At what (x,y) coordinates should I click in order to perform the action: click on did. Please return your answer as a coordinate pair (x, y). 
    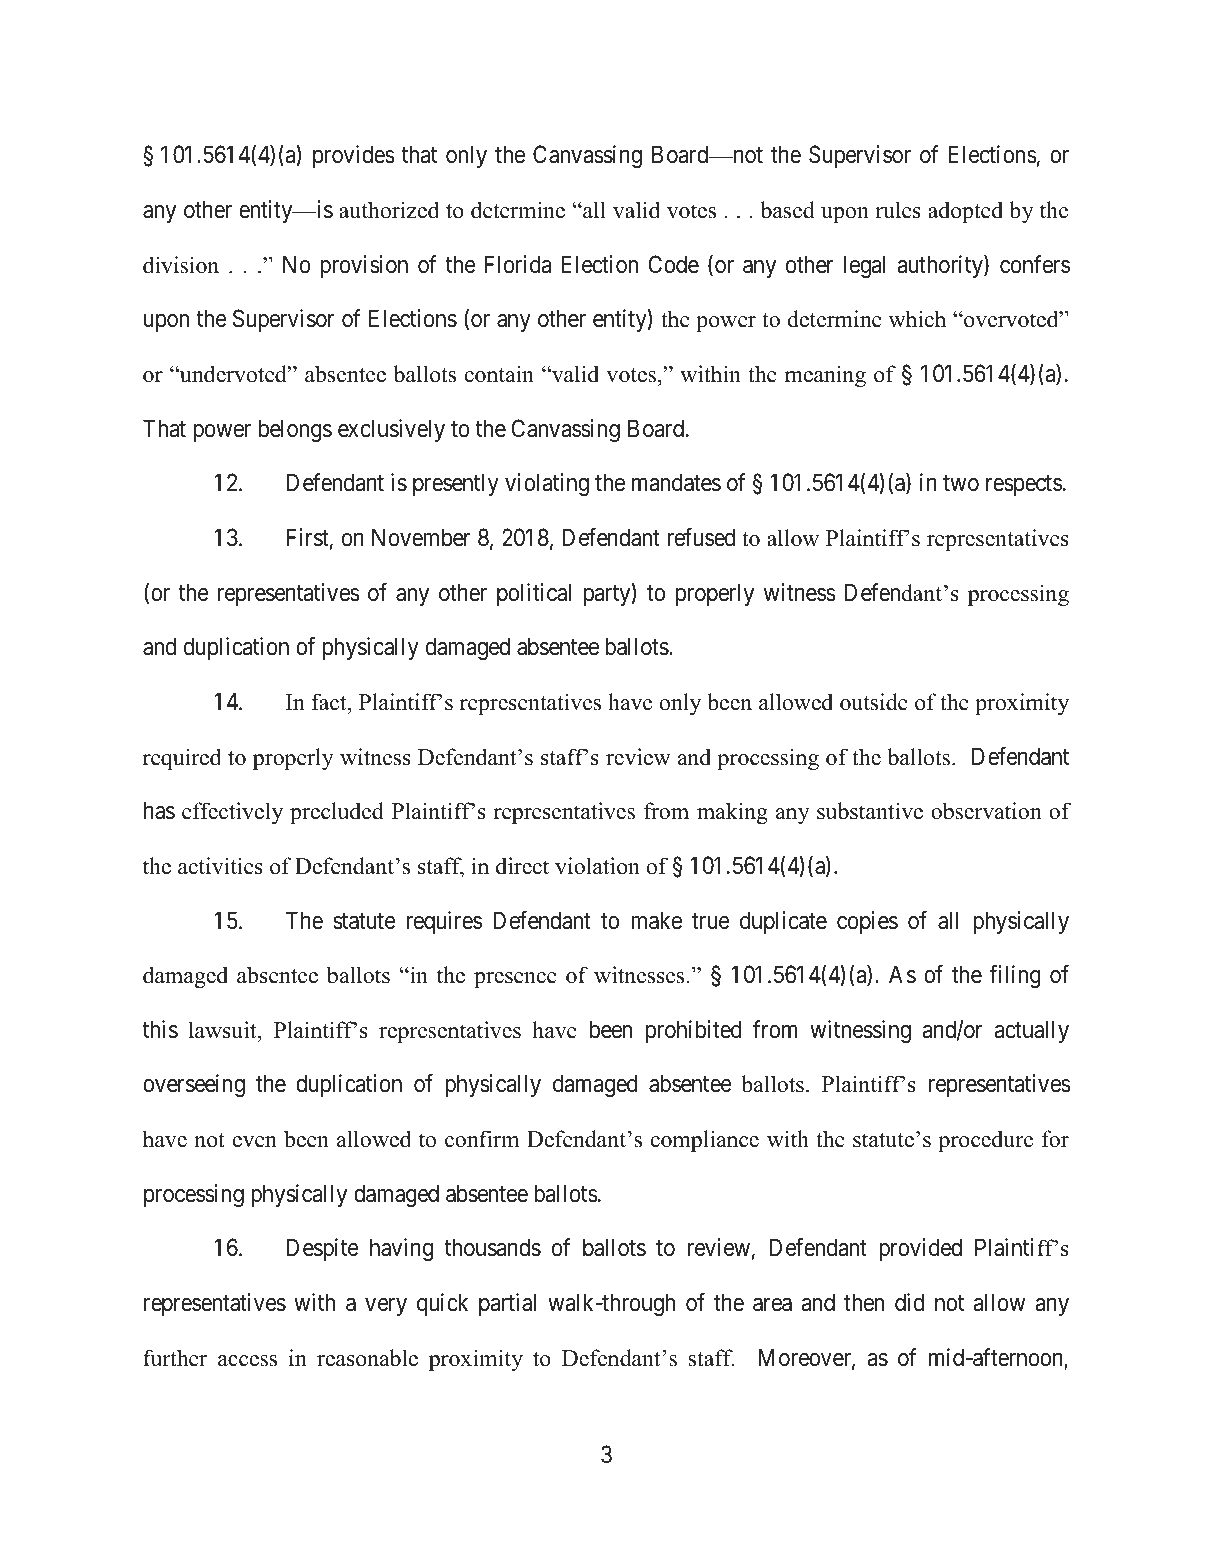
    Looking at the image, I should click on (909, 1302).
